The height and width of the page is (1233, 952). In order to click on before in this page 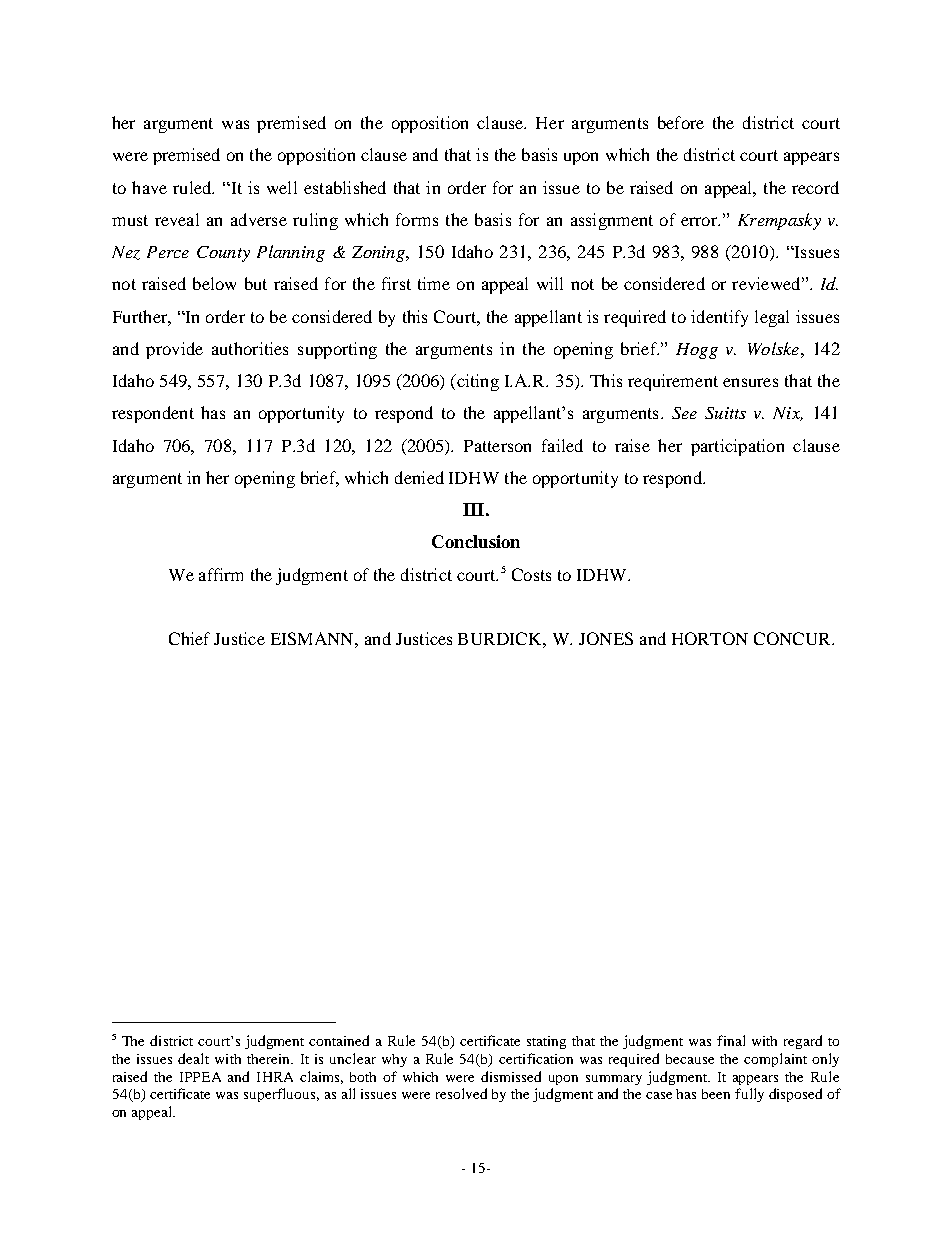, I will do `click(681, 122)`.
